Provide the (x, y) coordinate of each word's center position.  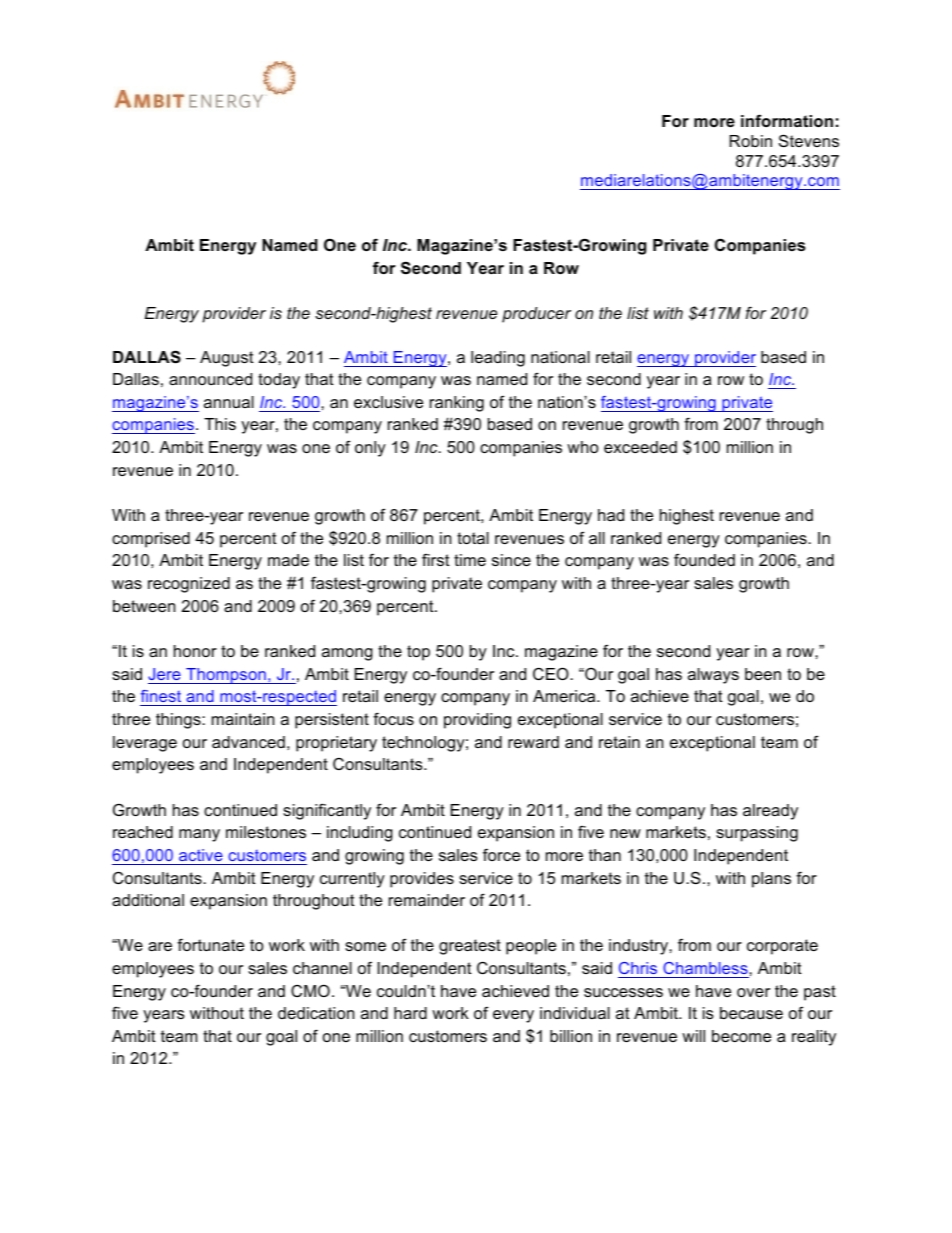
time (470, 560)
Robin (751, 141)
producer (536, 315)
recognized (189, 585)
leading (498, 359)
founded (704, 559)
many (199, 835)
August (227, 359)
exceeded (640, 447)
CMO (310, 990)
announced (210, 379)
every (513, 1016)
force (501, 854)
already (770, 812)
